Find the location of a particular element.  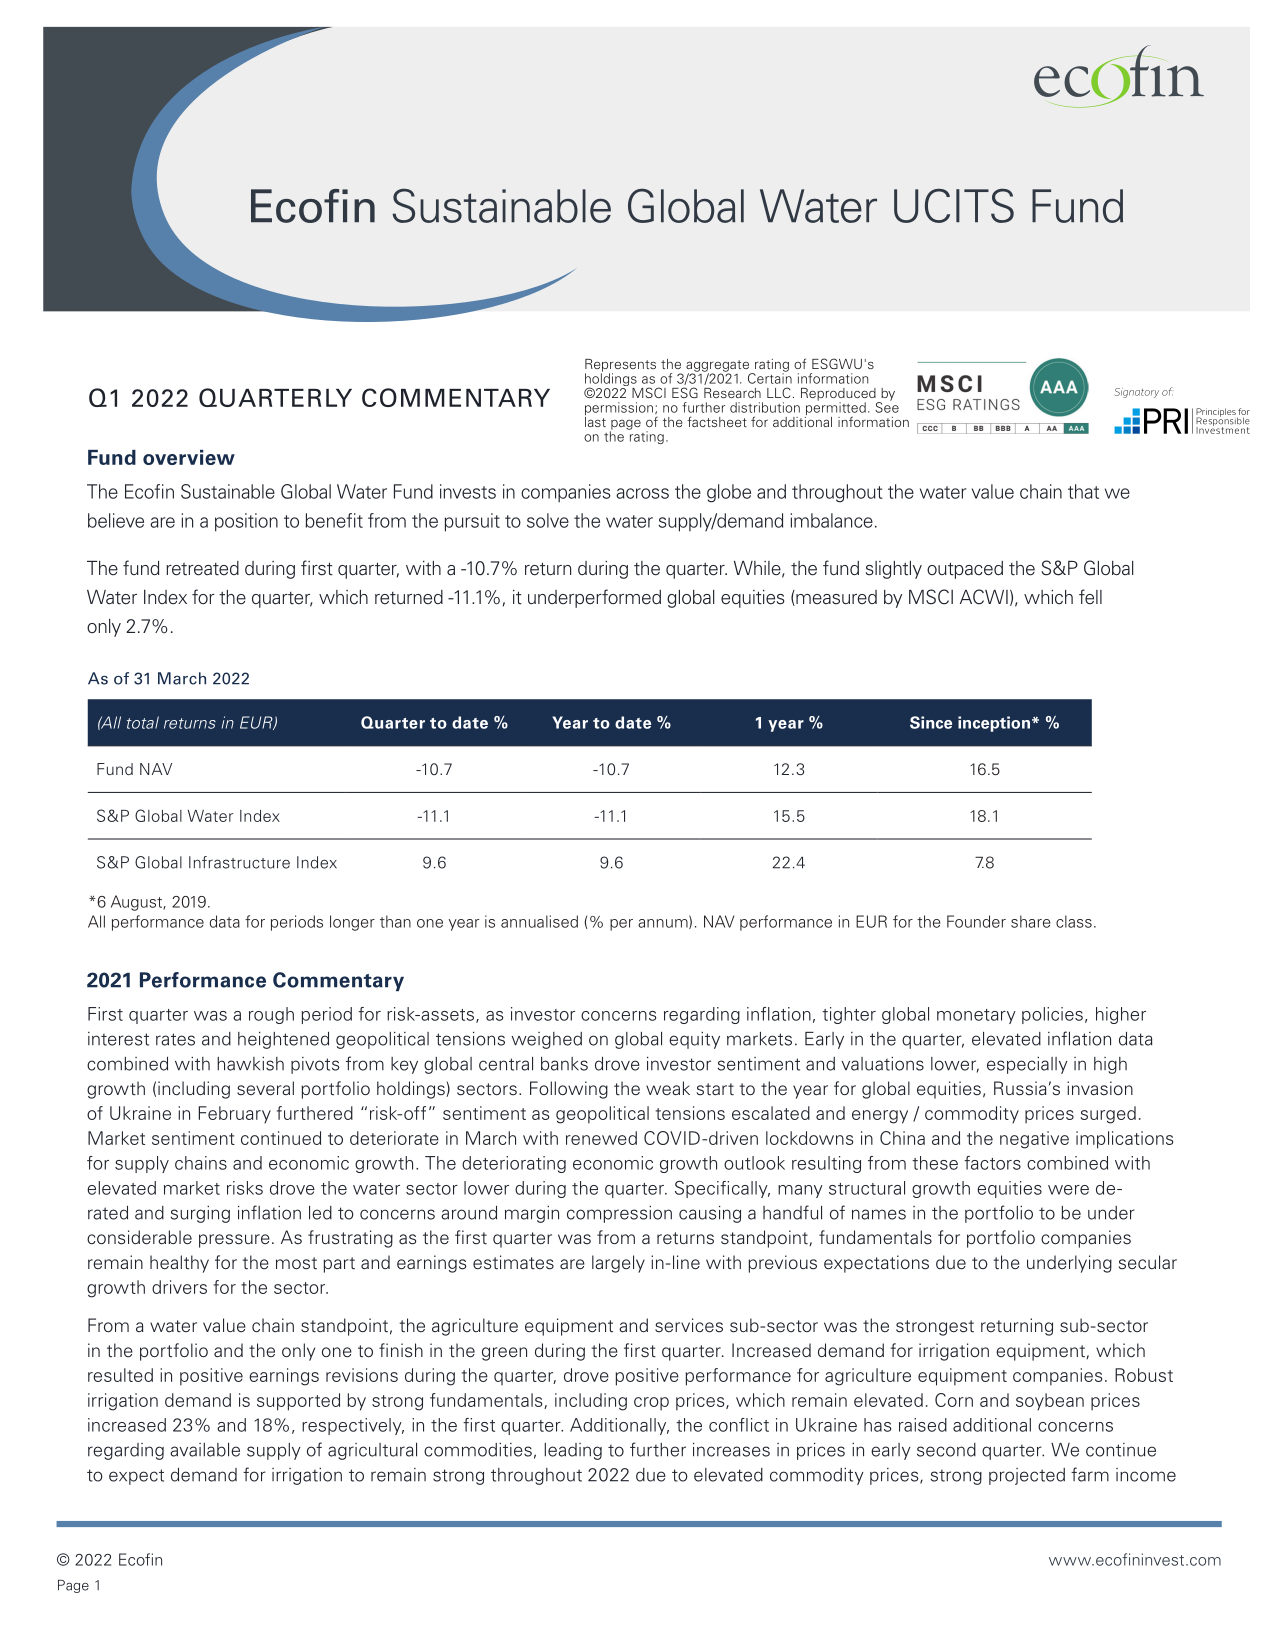

overview is located at coordinates (189, 457).
